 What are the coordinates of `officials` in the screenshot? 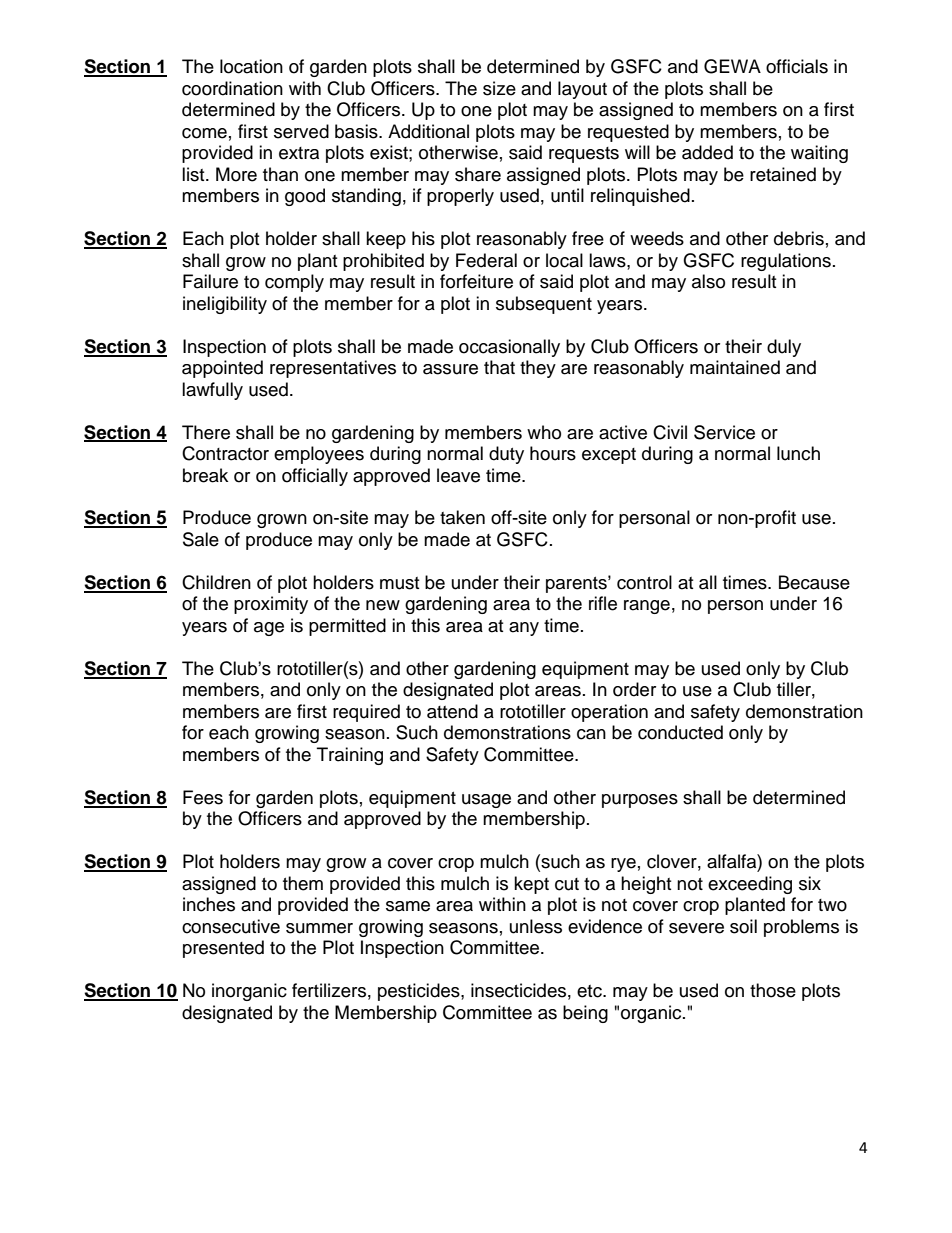 It's located at (797, 66).
